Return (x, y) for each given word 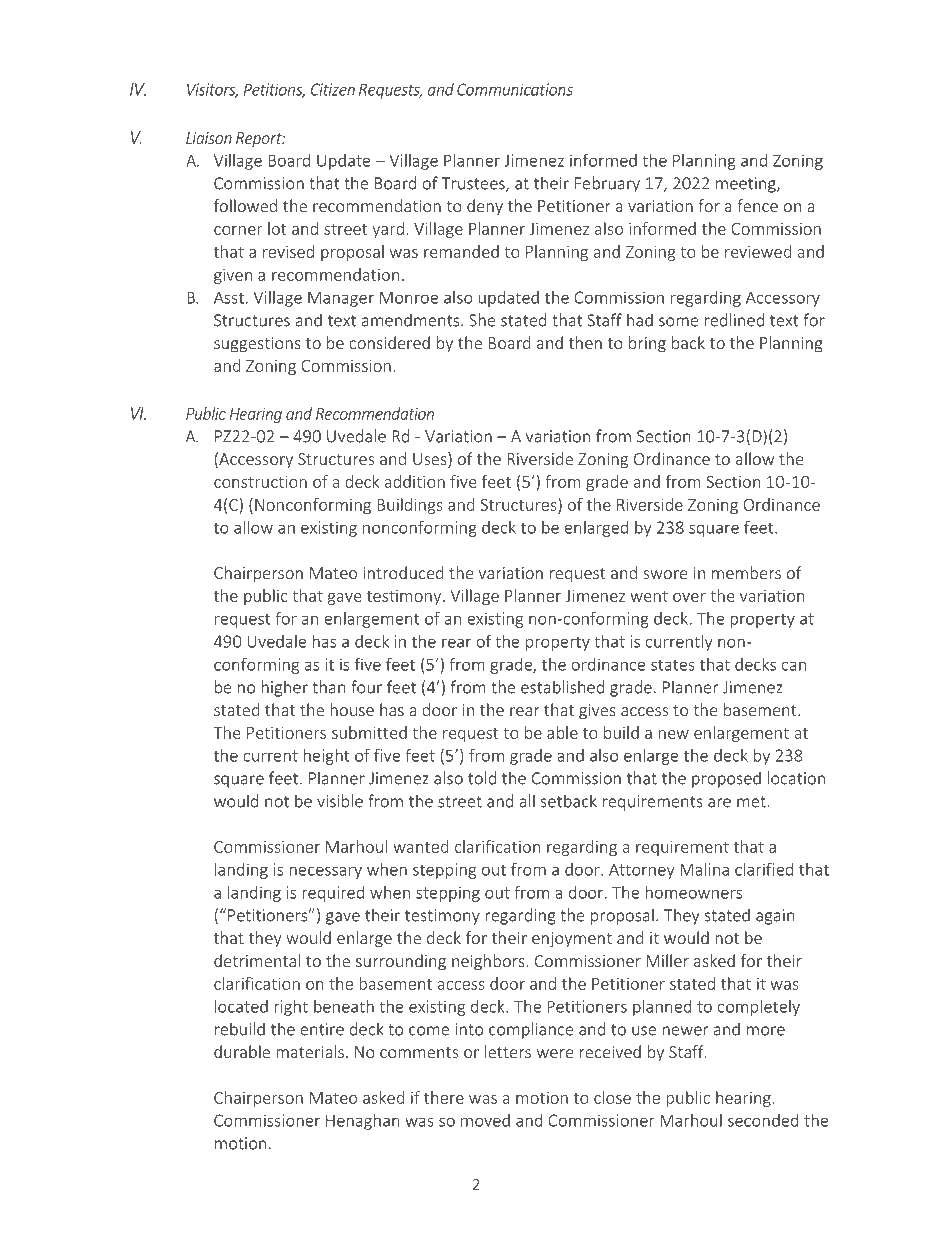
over (689, 597)
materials (310, 1051)
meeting (747, 185)
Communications (515, 89)
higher (284, 688)
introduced (403, 572)
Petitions (274, 90)
